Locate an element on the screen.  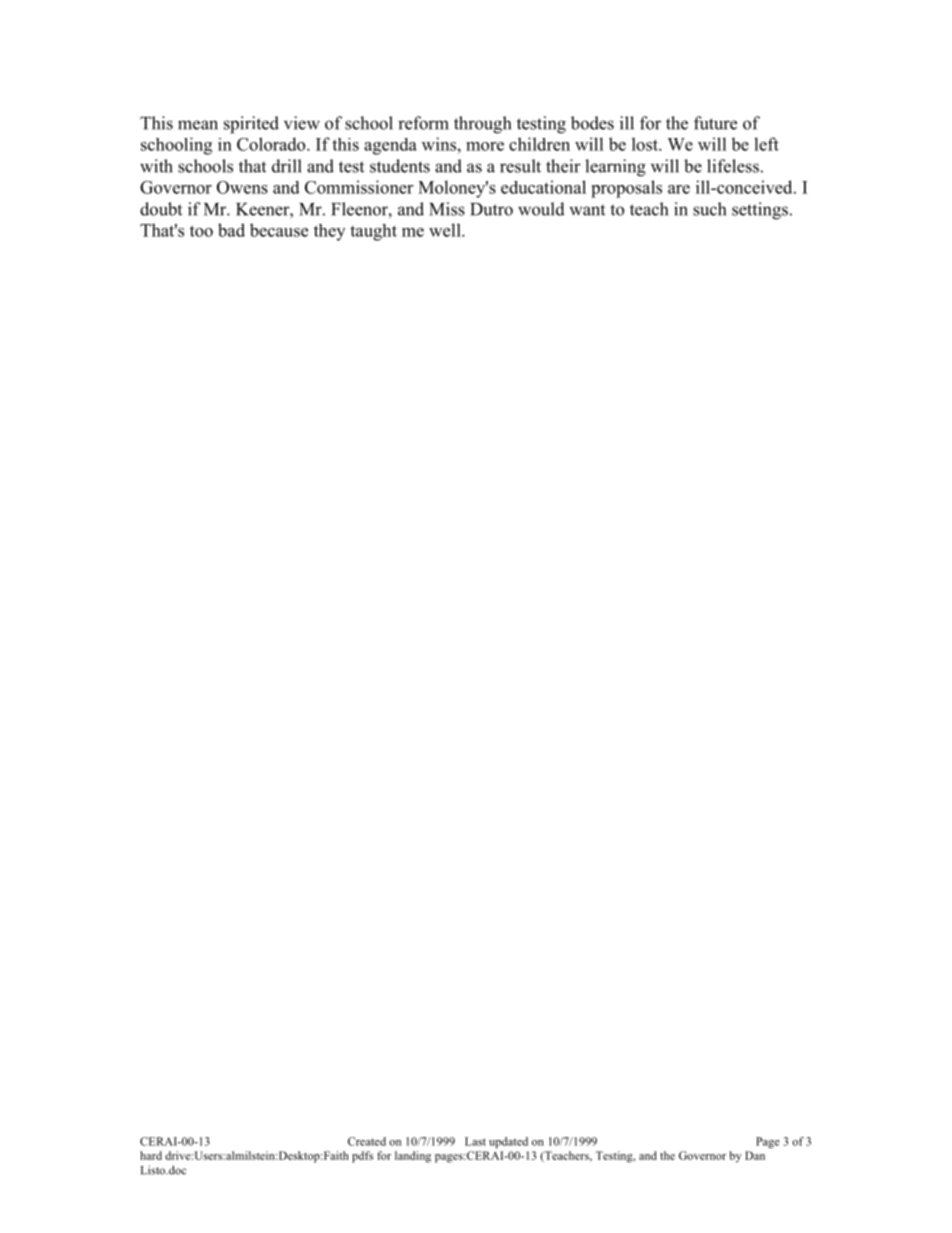
Last is located at coordinates (475, 1141).
